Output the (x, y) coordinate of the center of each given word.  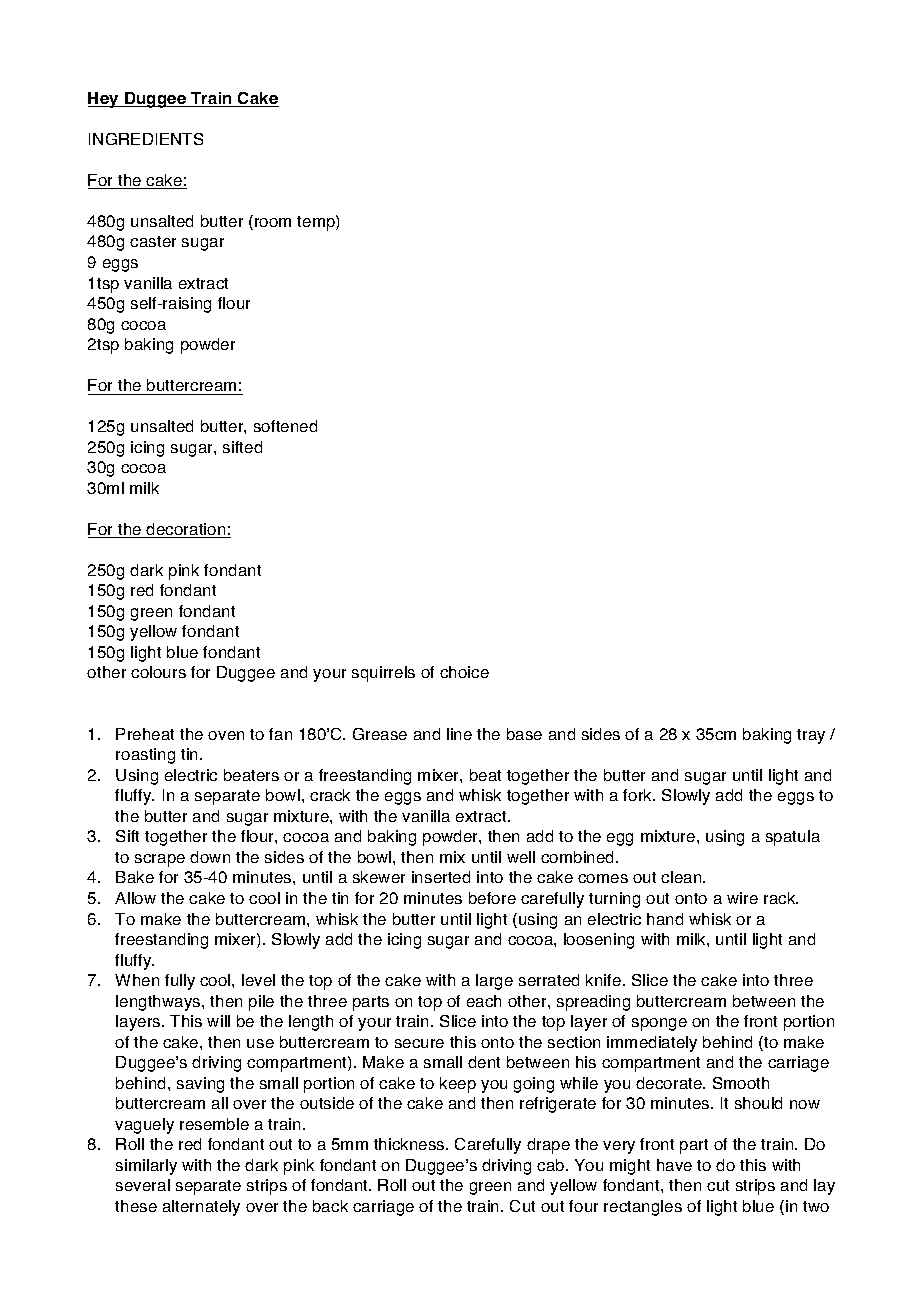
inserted (441, 877)
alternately (201, 1208)
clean (682, 877)
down (210, 857)
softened (285, 426)
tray (811, 736)
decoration (186, 530)
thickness (410, 1144)
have (674, 1165)
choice (464, 672)
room (273, 222)
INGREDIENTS (146, 139)
